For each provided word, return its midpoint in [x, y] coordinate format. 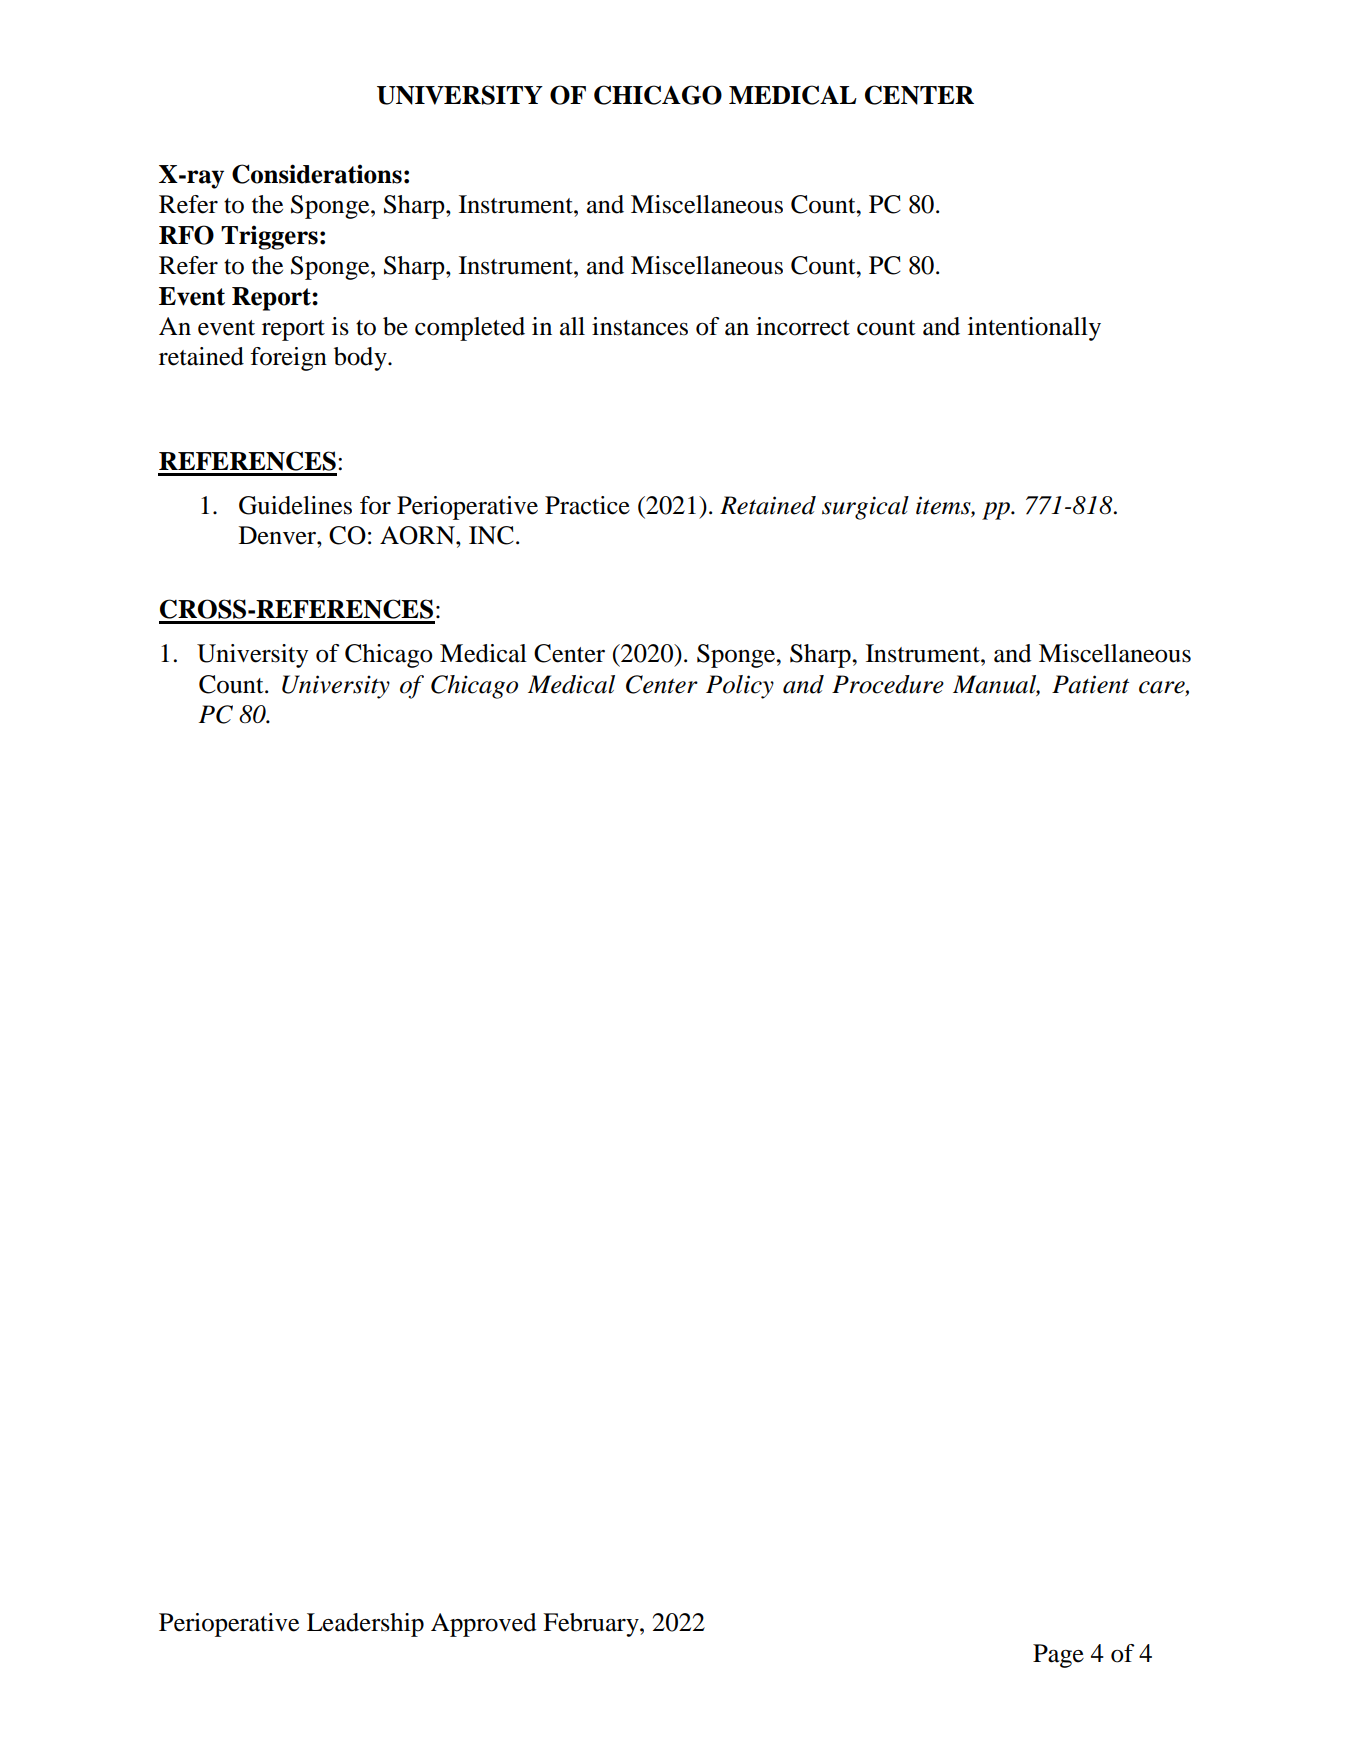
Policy [740, 687]
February [592, 1625]
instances [640, 326]
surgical [865, 508]
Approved [484, 1625]
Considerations [317, 174]
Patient [1090, 684]
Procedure [888, 684]
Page [1058, 1656]
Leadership [365, 1625]
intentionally [1034, 329]
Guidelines [295, 505]
